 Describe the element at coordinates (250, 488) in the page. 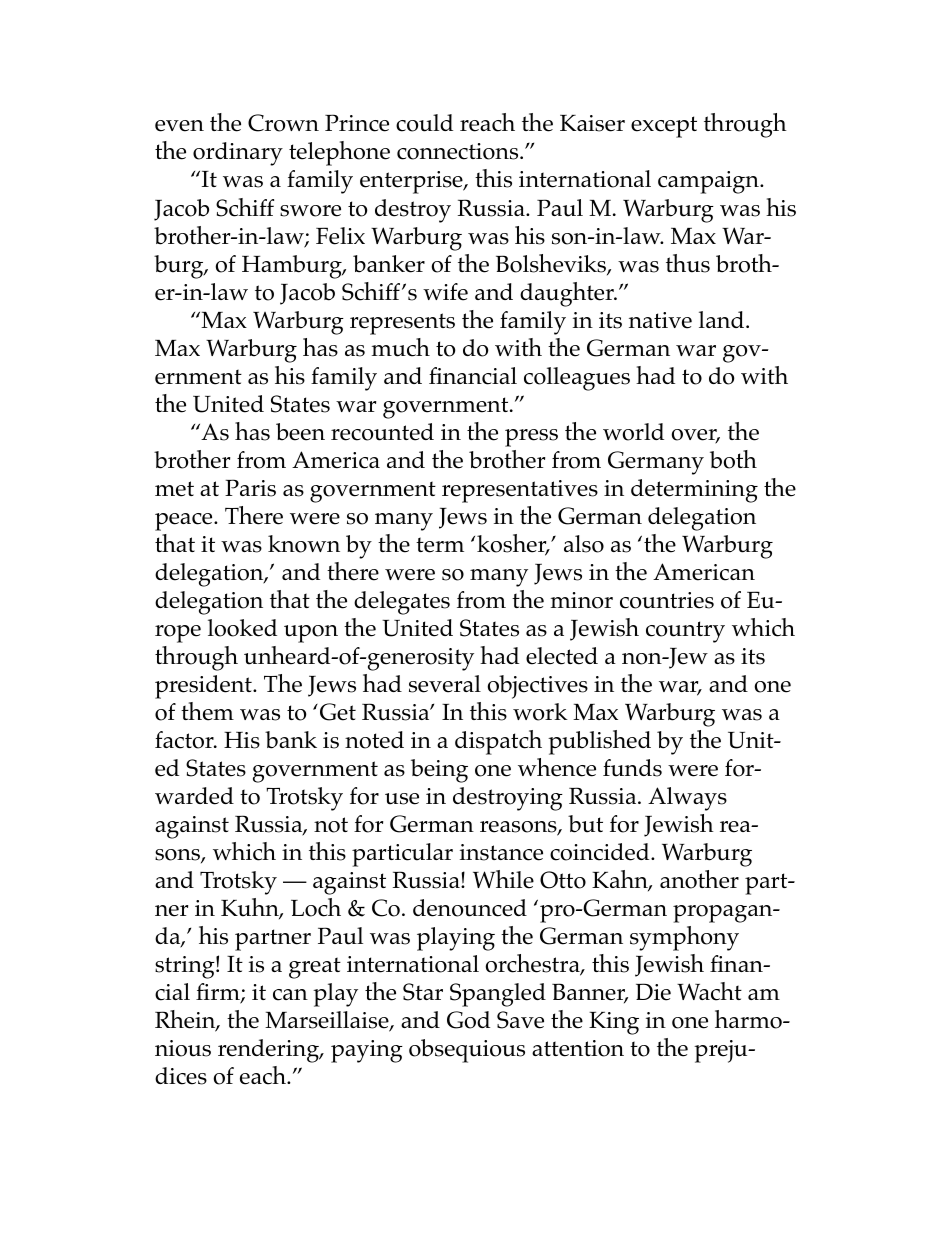

I see `Paris` at that location.
